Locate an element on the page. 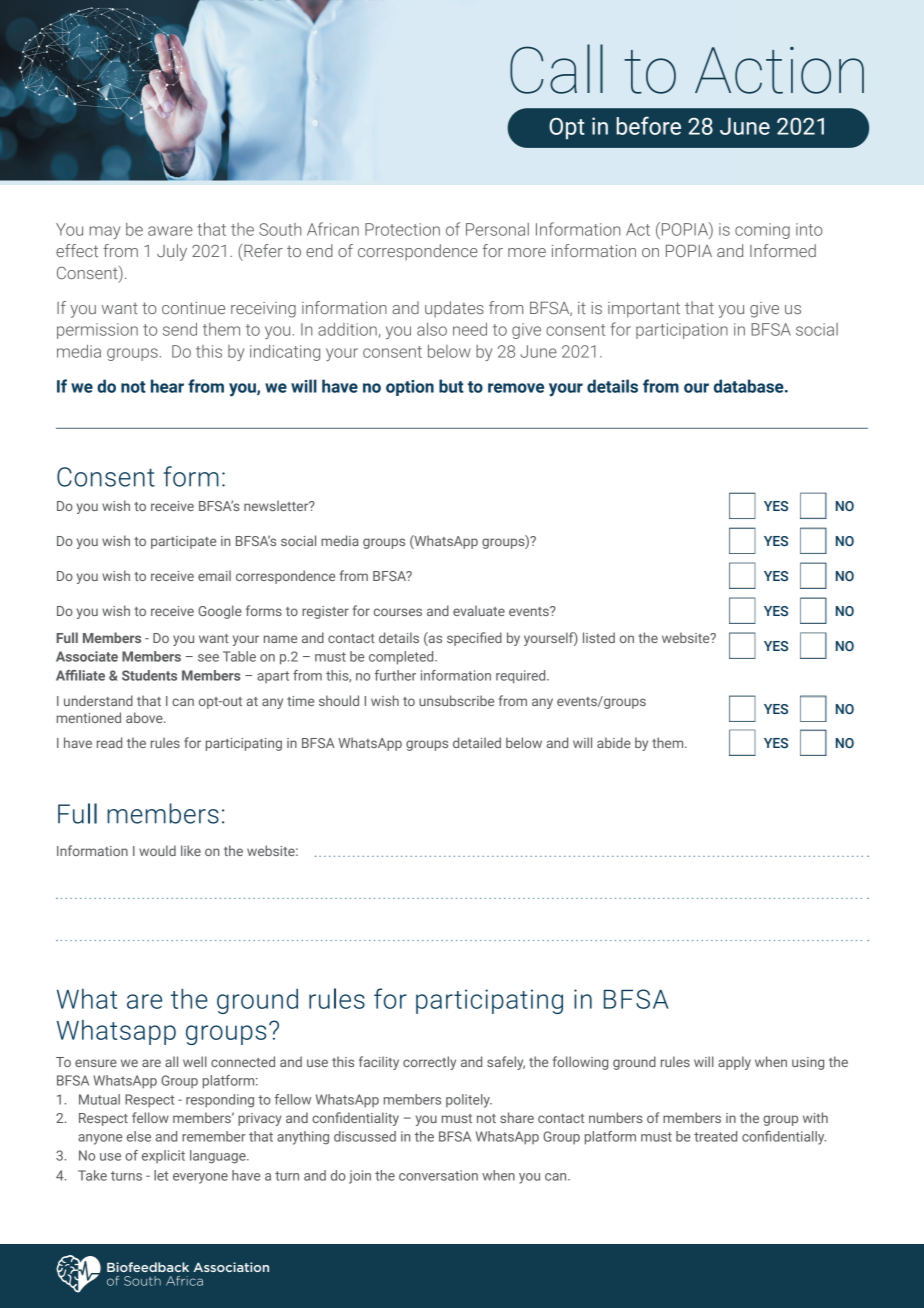 The width and height of the document is (924, 1308). apply is located at coordinates (734, 1063).
